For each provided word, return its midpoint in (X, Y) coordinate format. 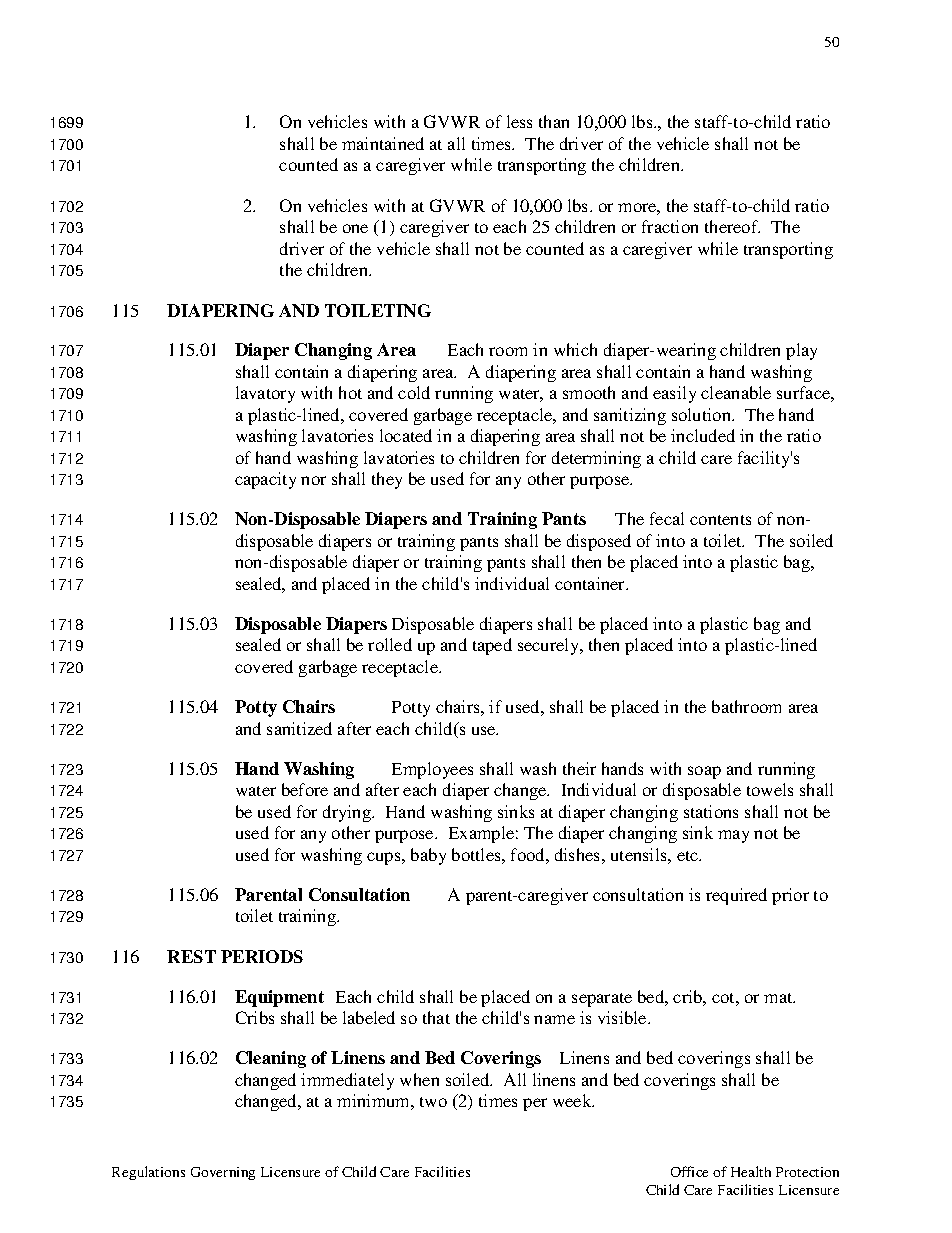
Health (751, 1171)
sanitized (299, 728)
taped (492, 646)
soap (704, 772)
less (519, 121)
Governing (223, 1173)
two (433, 1102)
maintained (383, 143)
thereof (732, 226)
